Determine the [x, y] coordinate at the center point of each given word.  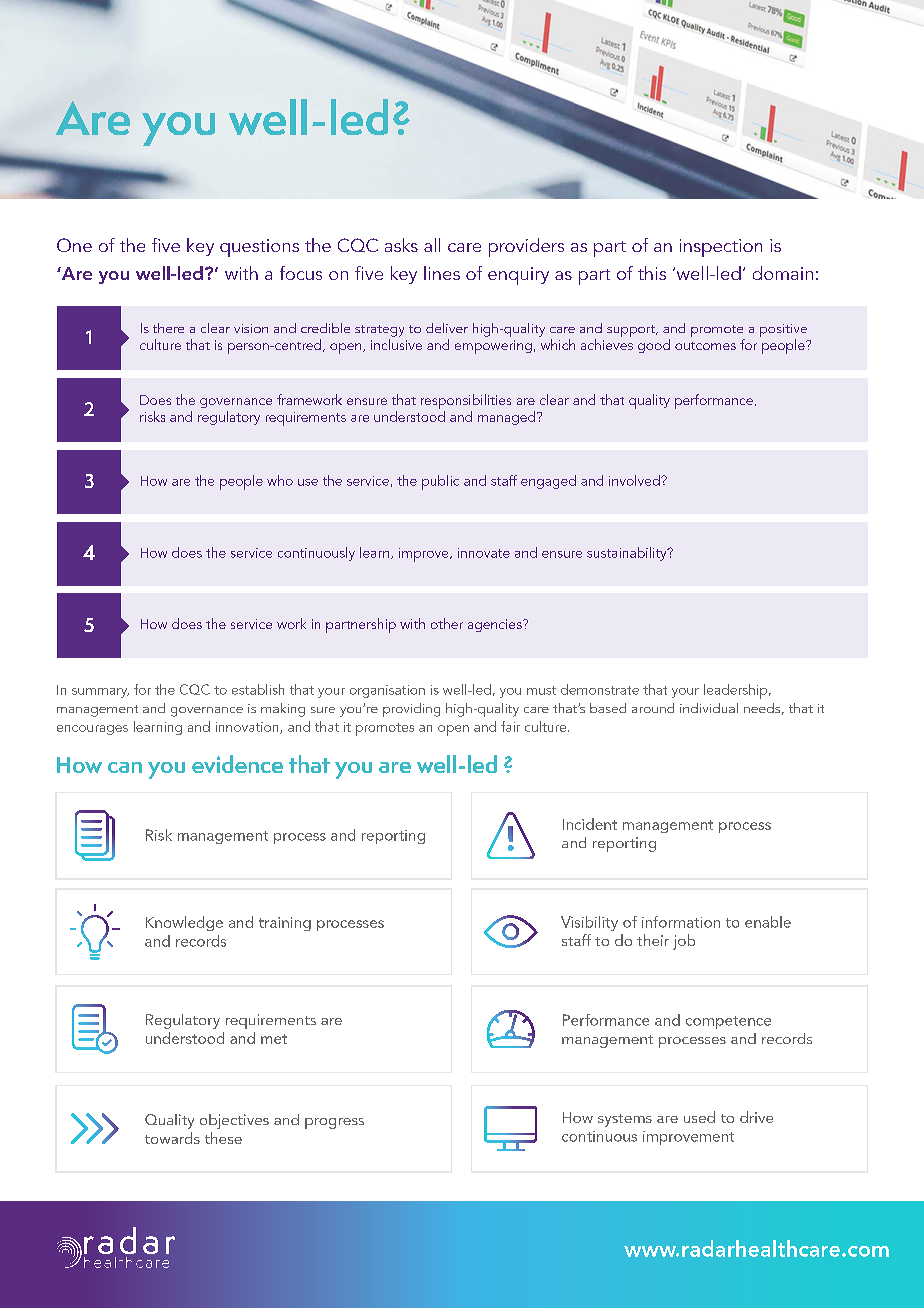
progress [334, 1123]
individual [709, 708]
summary [100, 693]
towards [172, 1138]
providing [411, 710]
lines [442, 273]
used [699, 1117]
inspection [721, 248]
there [168, 328]
